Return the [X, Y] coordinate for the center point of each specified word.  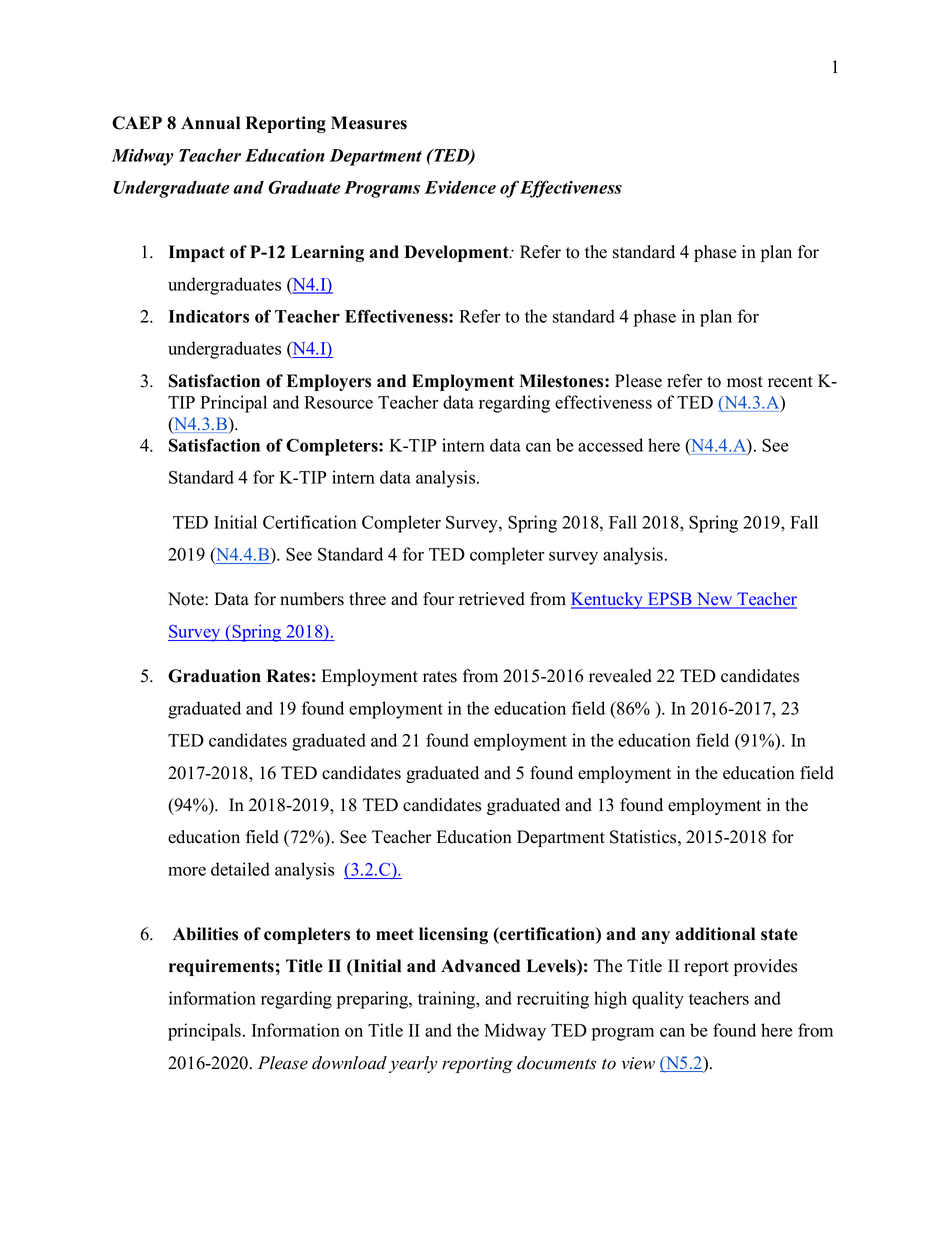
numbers [312, 599]
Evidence [460, 187]
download [349, 1063]
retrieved [492, 599]
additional [715, 934]
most [745, 382]
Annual [210, 123]
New [715, 600]
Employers [329, 382]
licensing [453, 935]
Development [457, 253]
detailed [240, 869]
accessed [610, 445]
